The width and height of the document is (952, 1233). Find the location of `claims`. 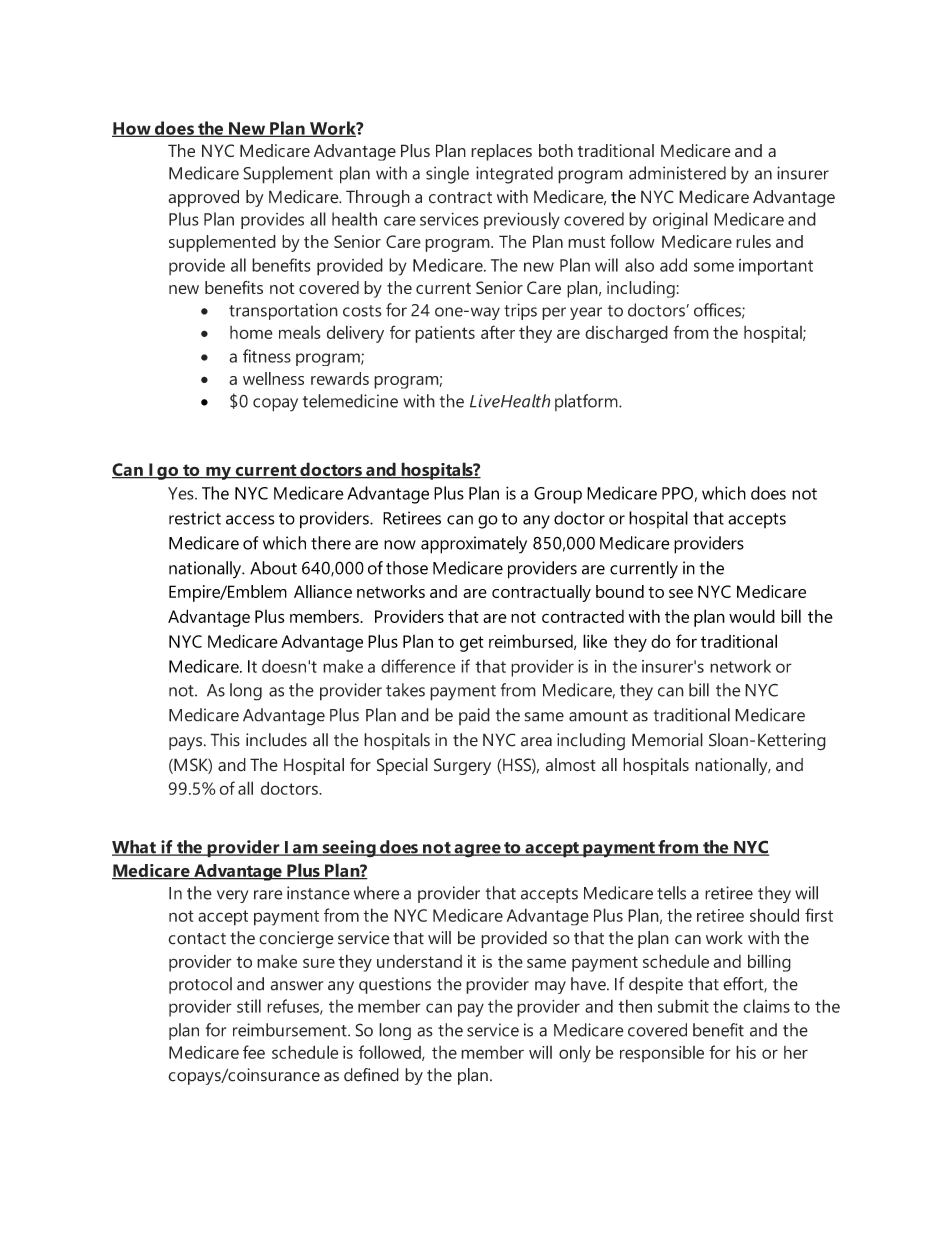

claims is located at coordinates (766, 1006).
